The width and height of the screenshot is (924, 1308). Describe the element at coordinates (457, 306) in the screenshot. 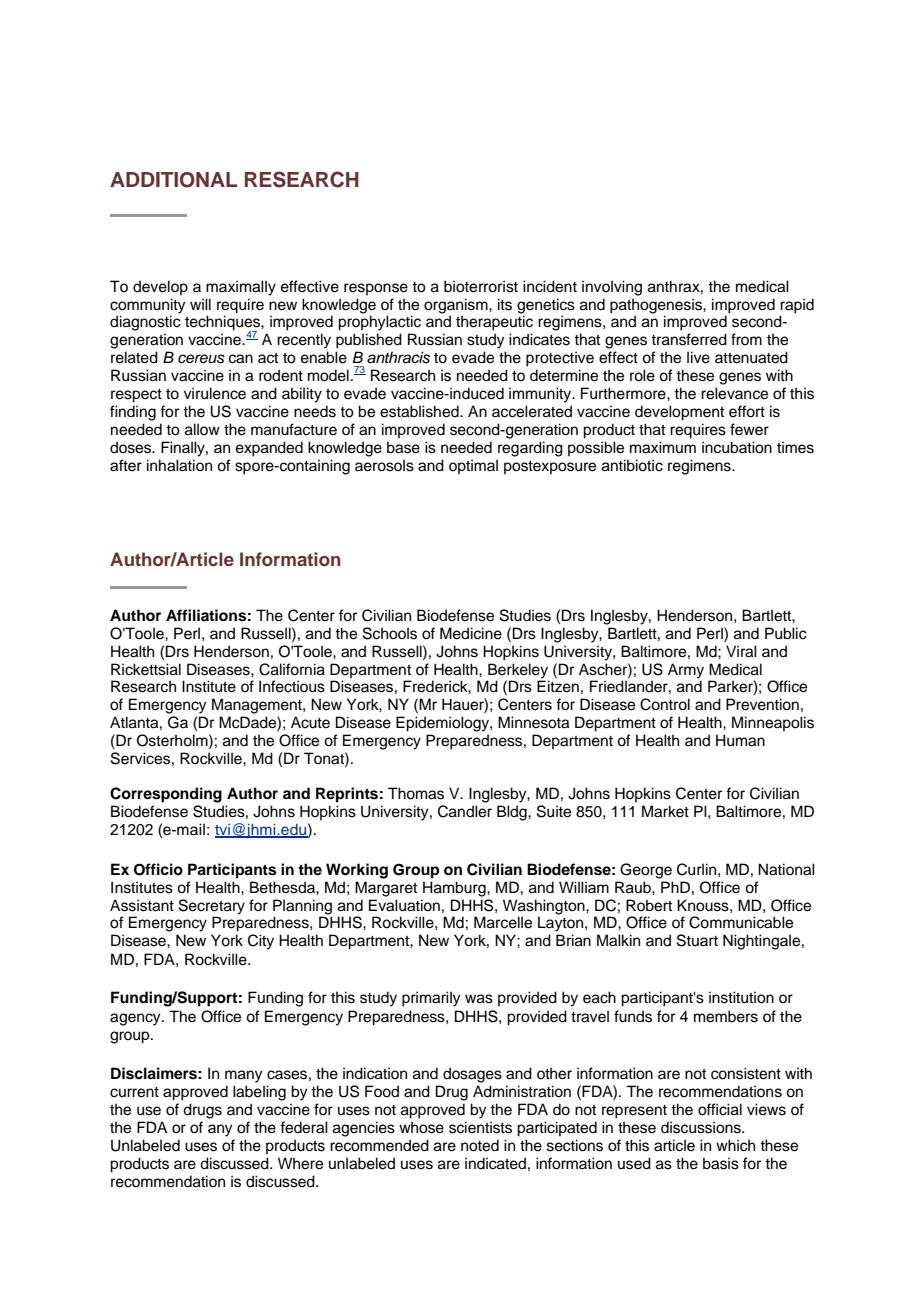

I see `organism` at that location.
